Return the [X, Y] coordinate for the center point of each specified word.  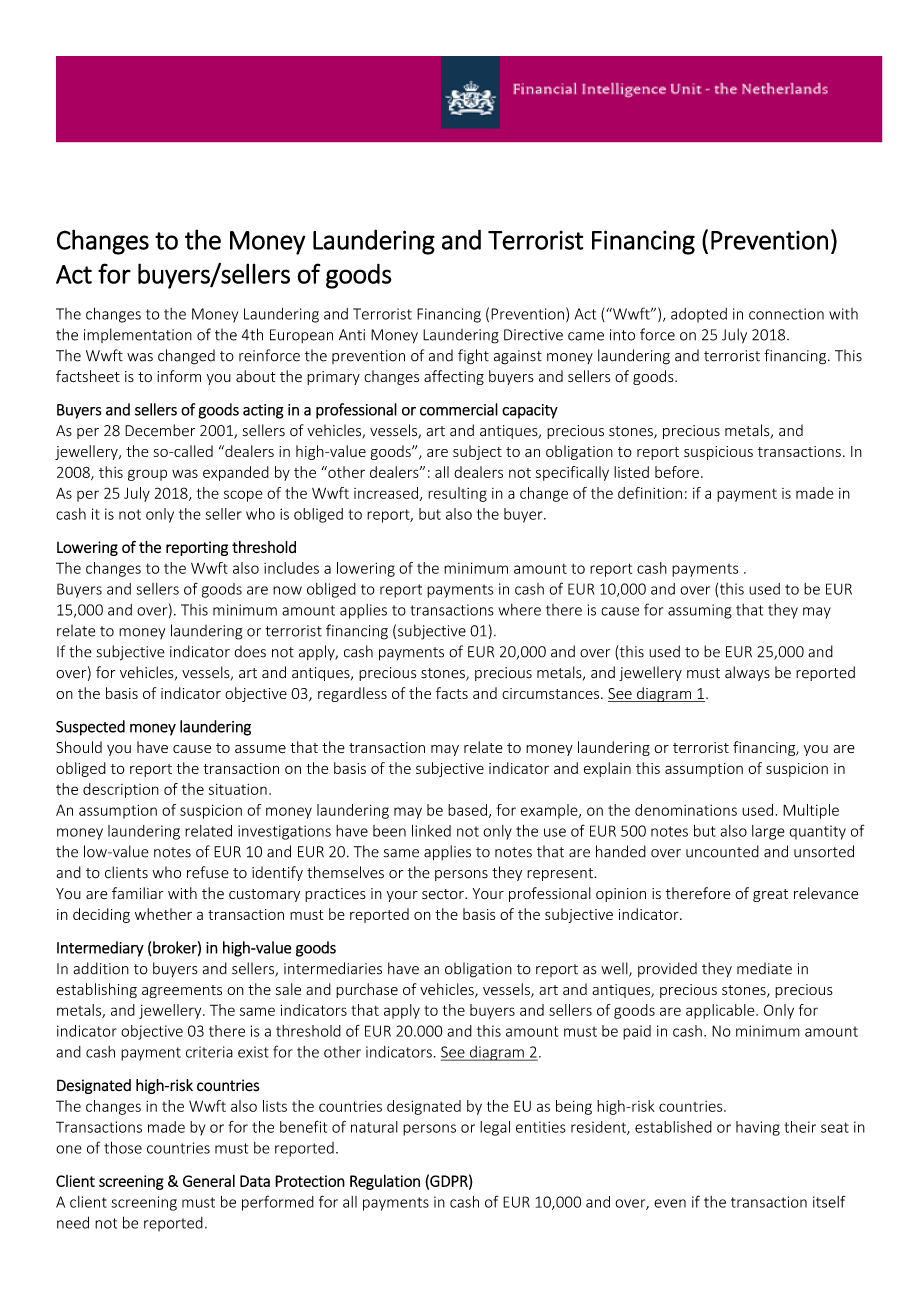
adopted [699, 315]
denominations [686, 810]
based [467, 810]
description [121, 790]
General [209, 1181]
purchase [367, 990]
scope [243, 496]
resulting [457, 494]
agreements [182, 991]
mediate [764, 968]
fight [473, 357]
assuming [700, 611]
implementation [138, 335]
